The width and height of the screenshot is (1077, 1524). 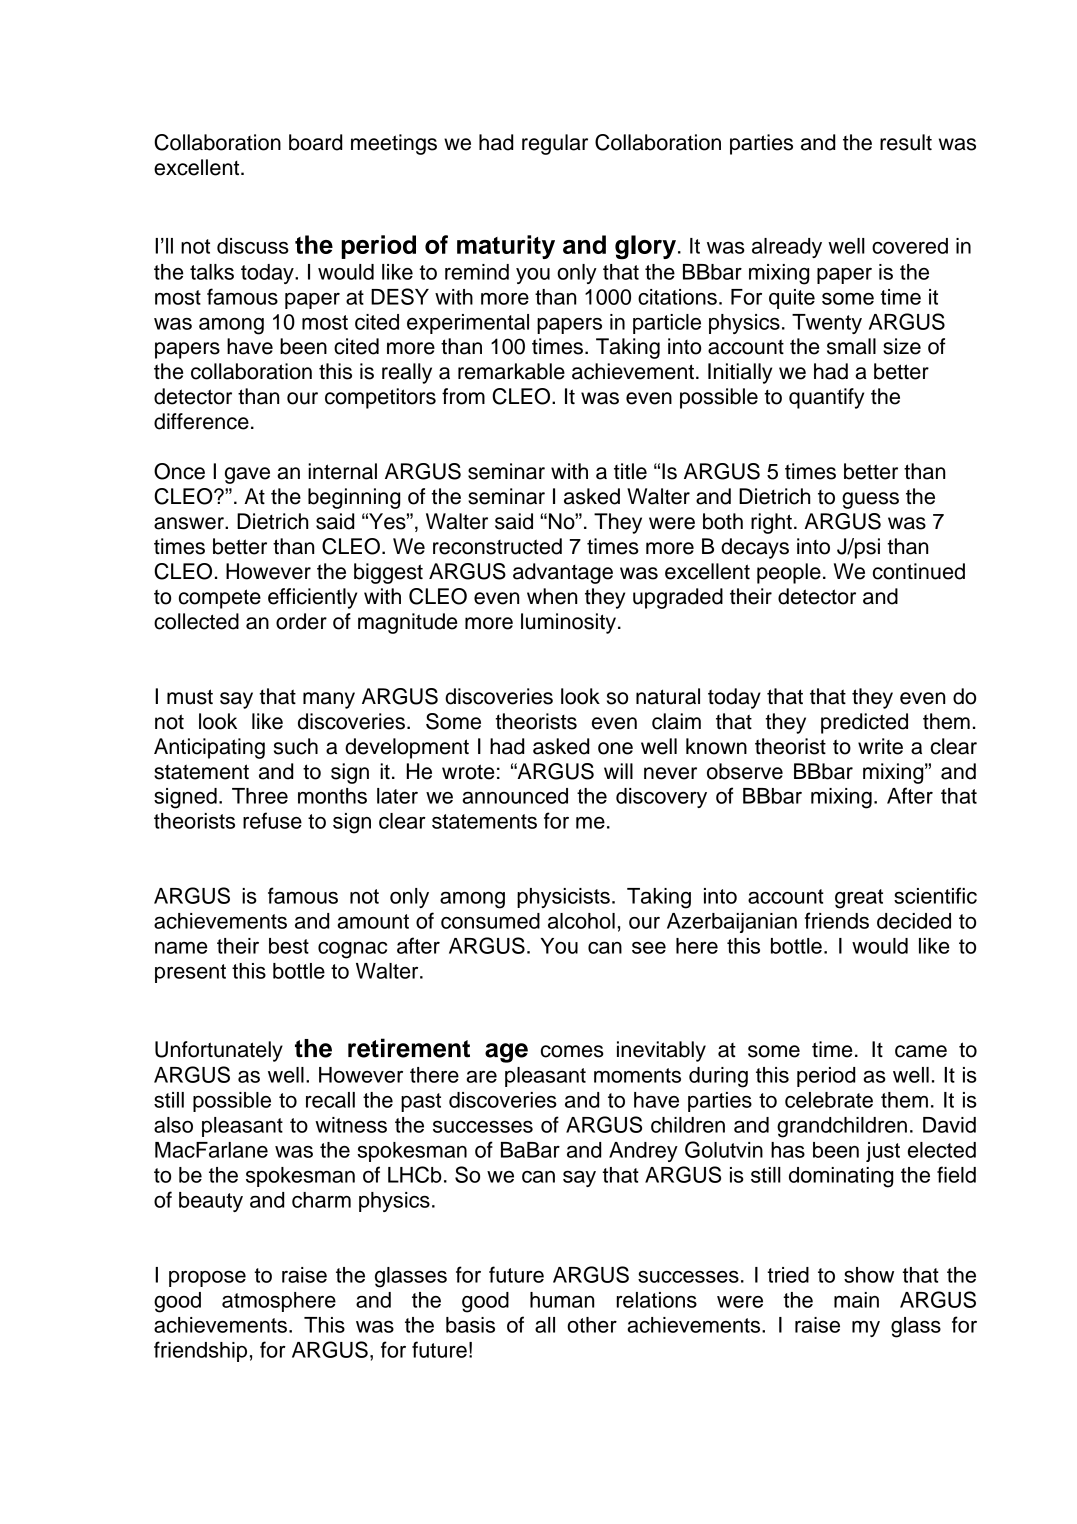 What do you see at coordinates (563, 573) in the screenshot?
I see `advantage` at bounding box center [563, 573].
